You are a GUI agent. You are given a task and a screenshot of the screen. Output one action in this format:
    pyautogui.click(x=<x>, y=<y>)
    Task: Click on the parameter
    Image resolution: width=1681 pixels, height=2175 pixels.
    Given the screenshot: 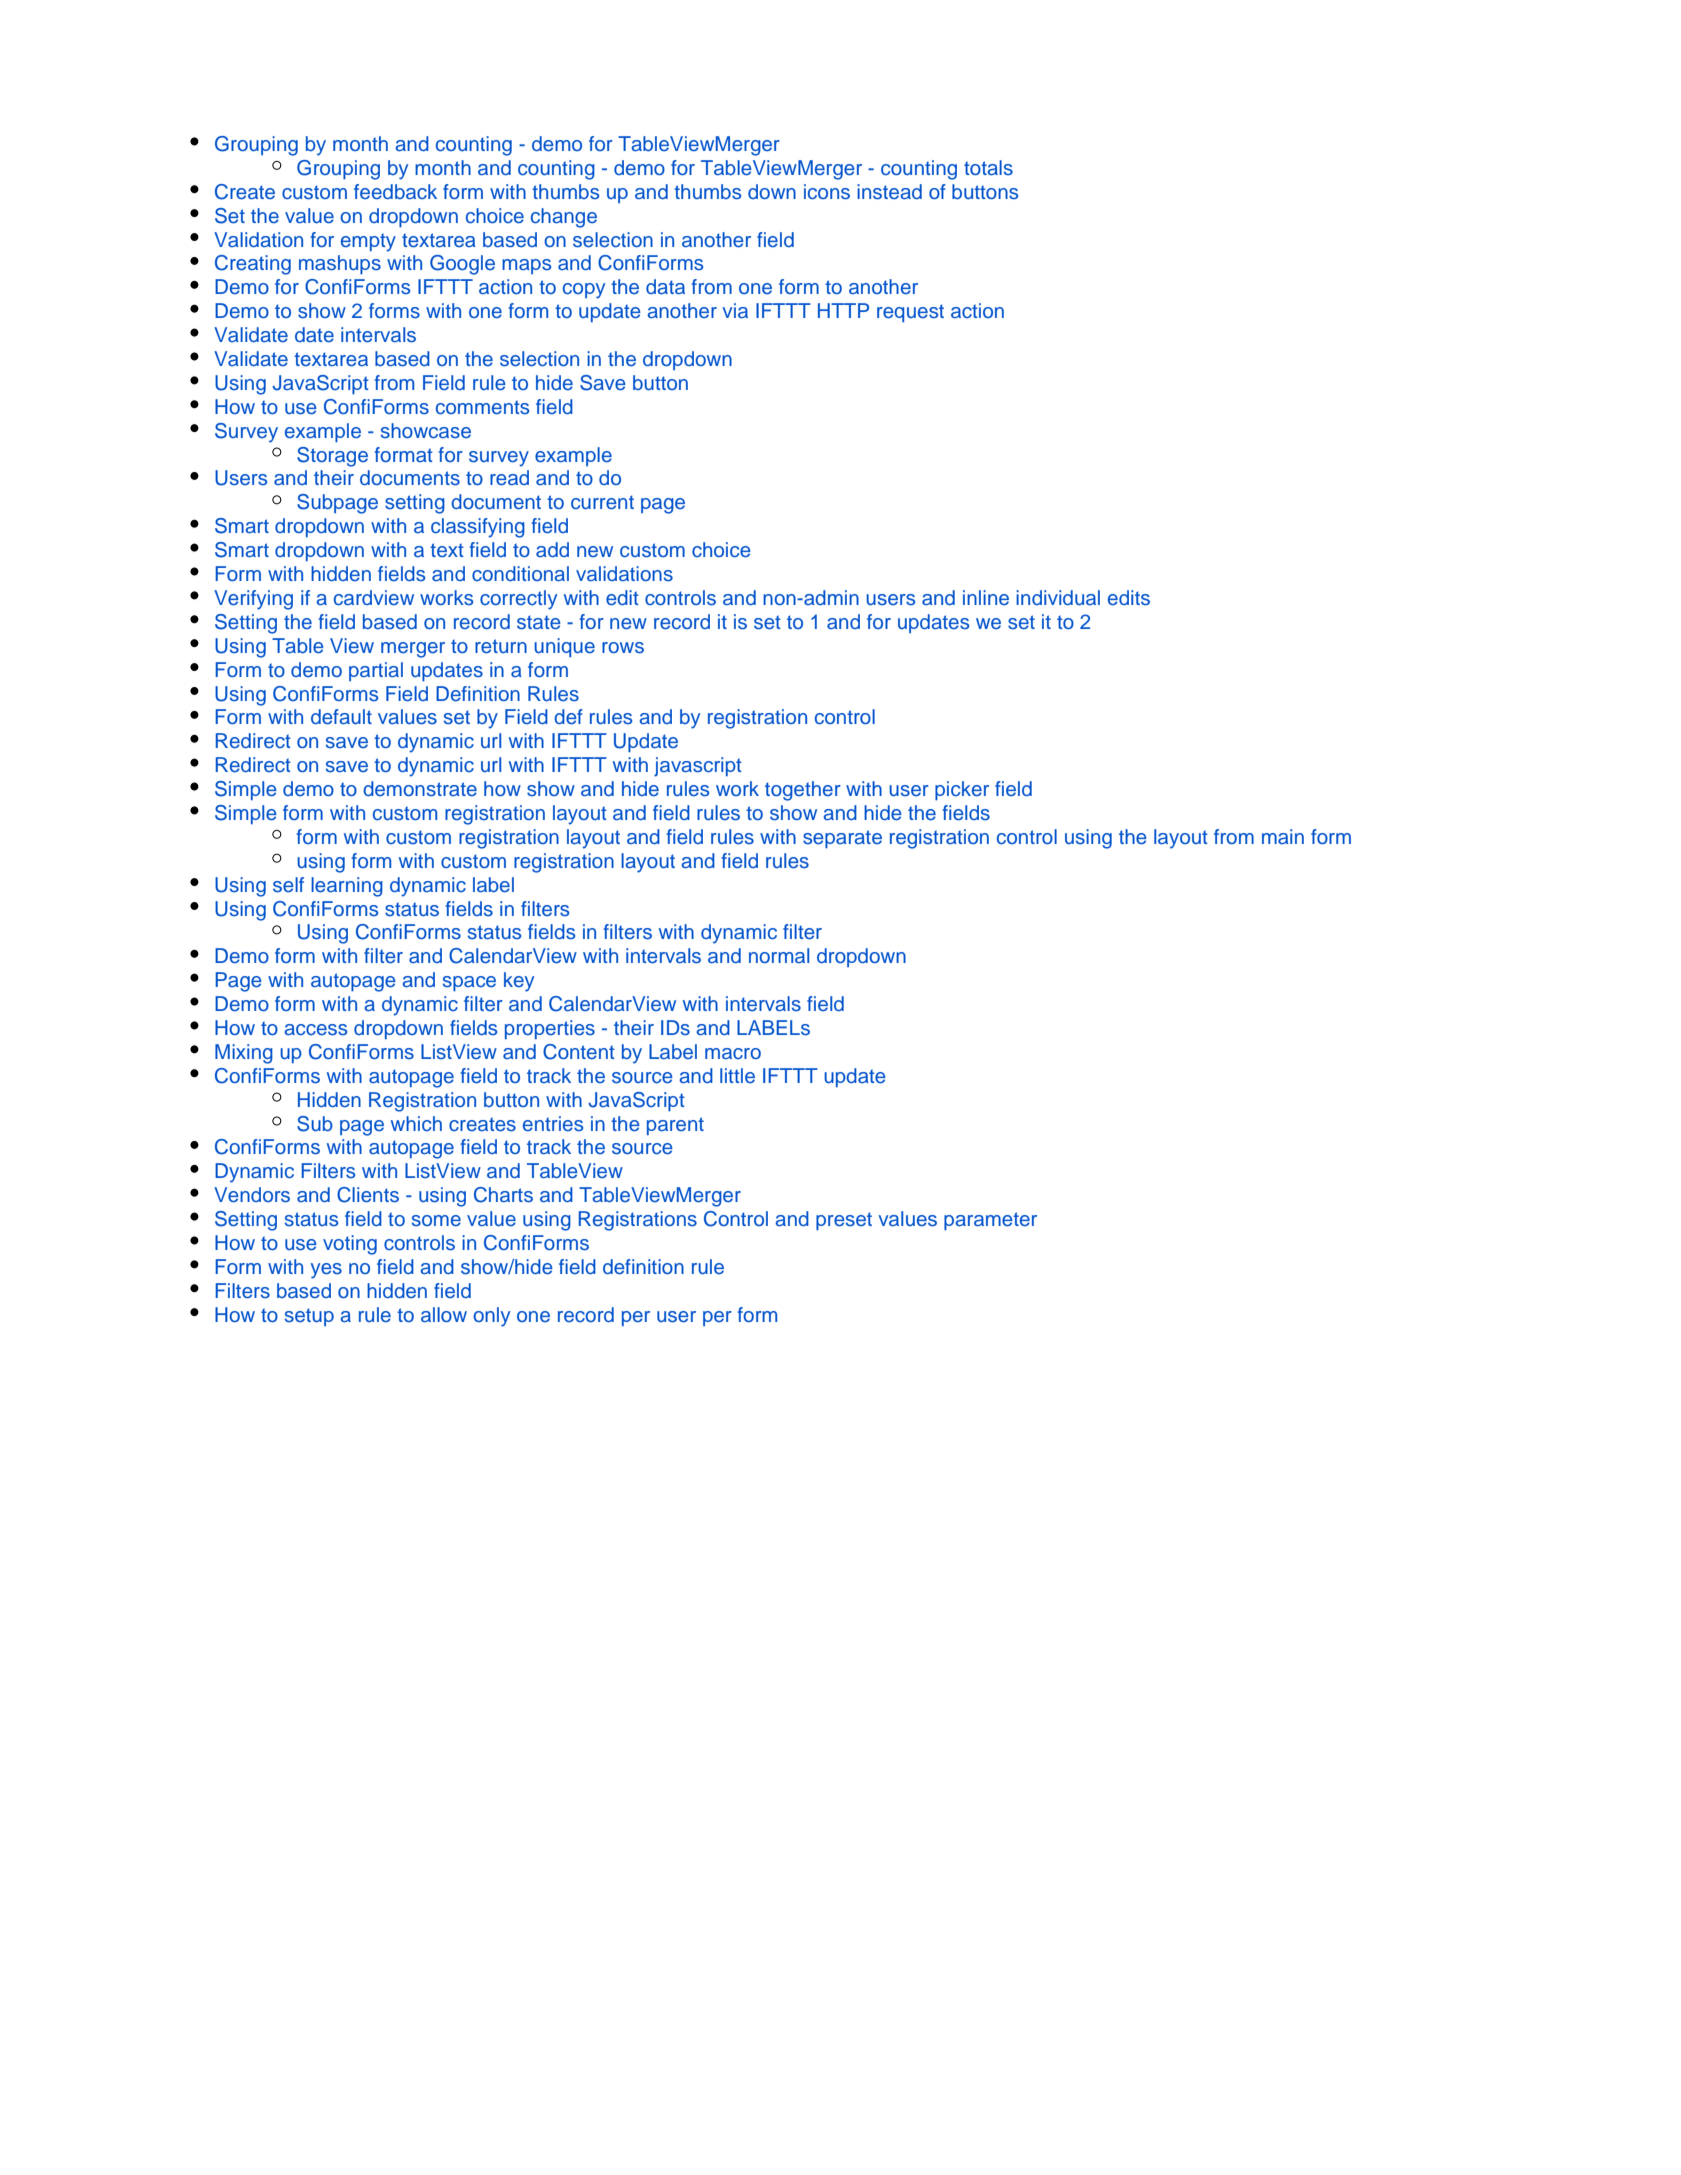 What is the action you would take?
    pyautogui.click(x=990, y=1221)
